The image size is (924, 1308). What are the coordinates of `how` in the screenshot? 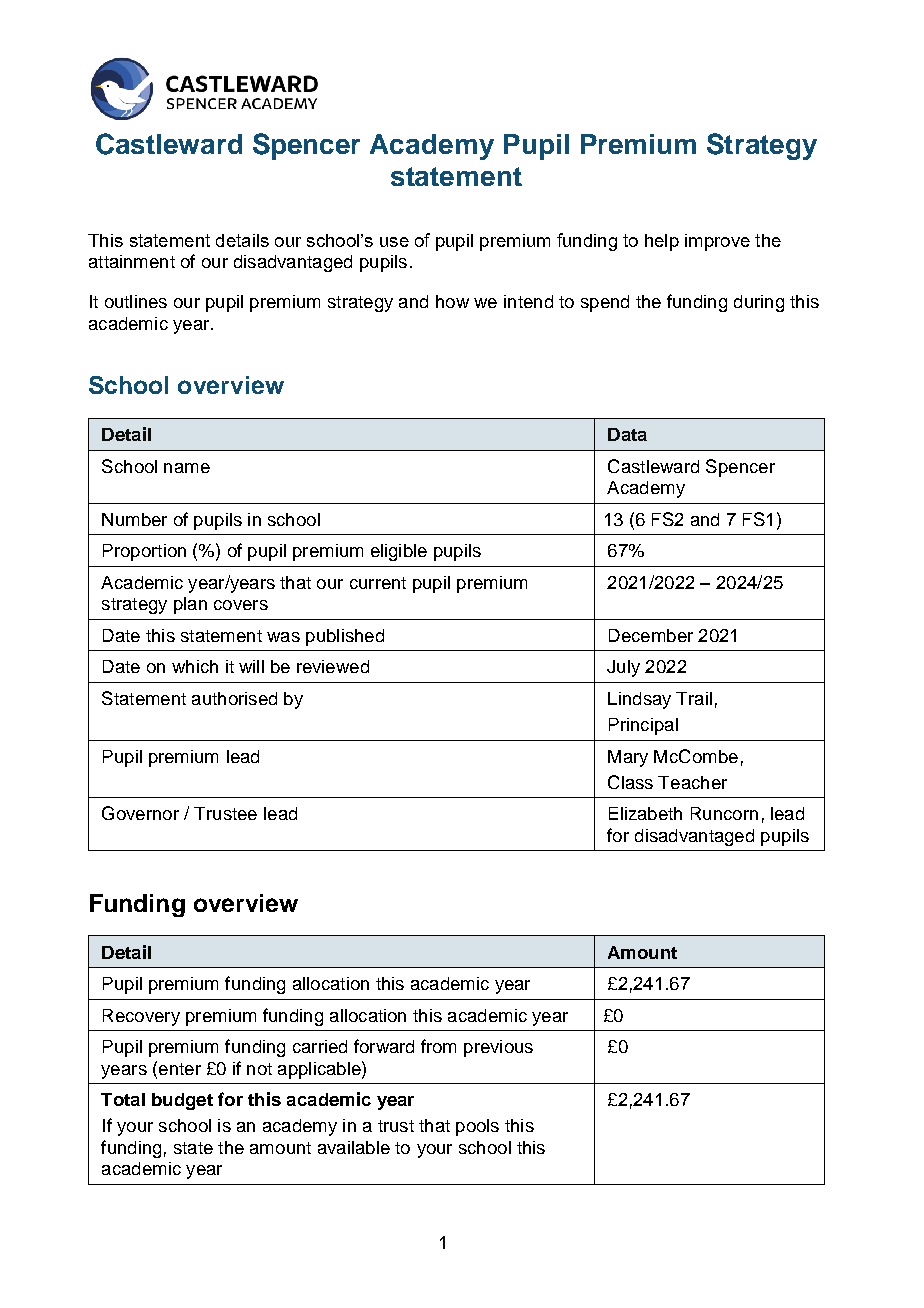 It's located at (452, 301).
